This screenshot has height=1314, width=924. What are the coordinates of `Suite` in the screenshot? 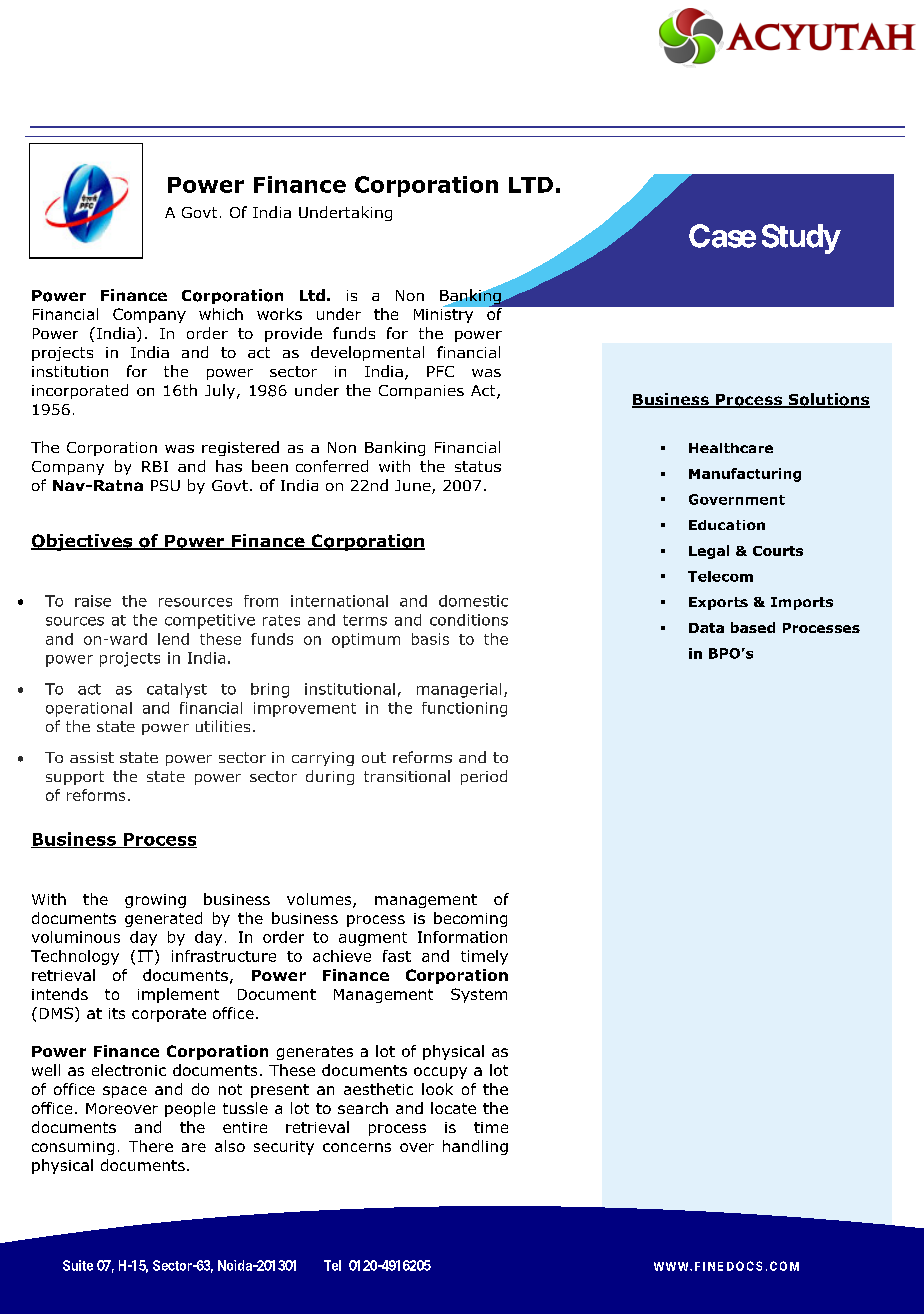 It's located at (78, 1265).
